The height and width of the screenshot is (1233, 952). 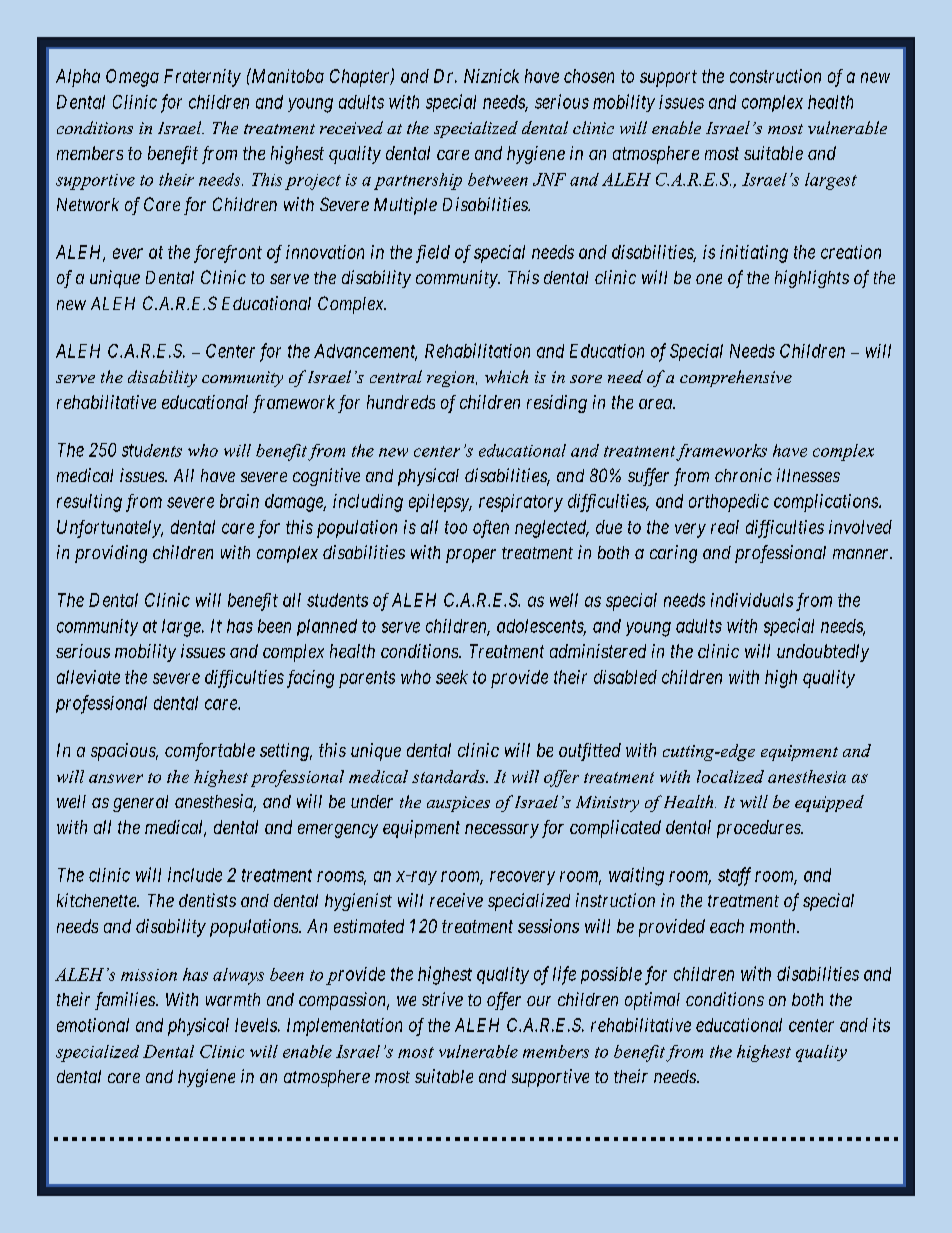 What do you see at coordinates (452, 379) in the screenshot?
I see `region` at bounding box center [452, 379].
